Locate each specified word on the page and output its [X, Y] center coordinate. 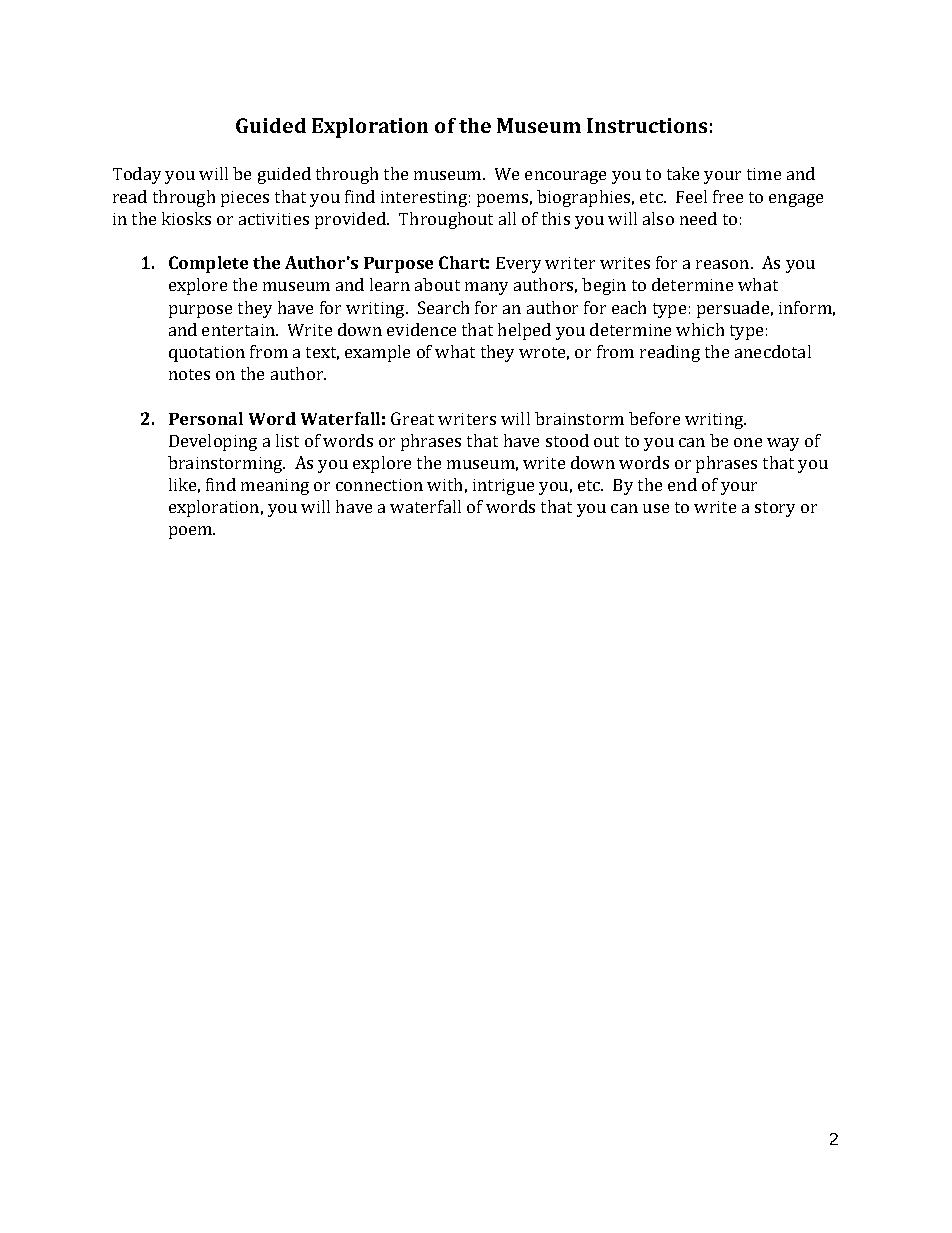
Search [443, 307]
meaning [275, 487]
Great [412, 418]
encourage [565, 177]
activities [274, 219]
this [556, 218]
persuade [733, 309]
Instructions [647, 125]
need [698, 218]
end [682, 484]
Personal [206, 418]
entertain [239, 330]
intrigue [503, 487]
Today [137, 175]
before [654, 418]
